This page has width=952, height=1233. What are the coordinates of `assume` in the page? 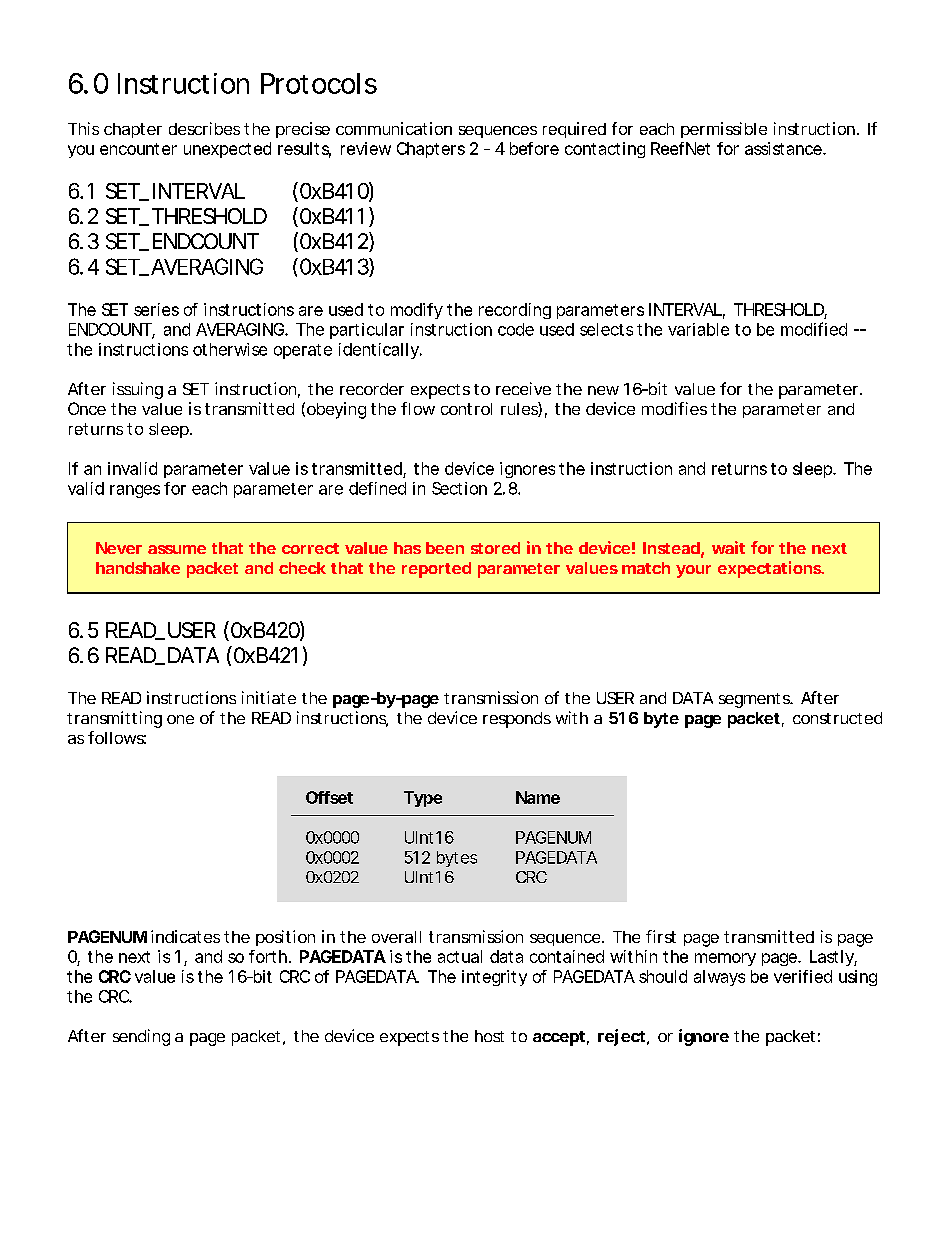 It's located at (177, 549).
